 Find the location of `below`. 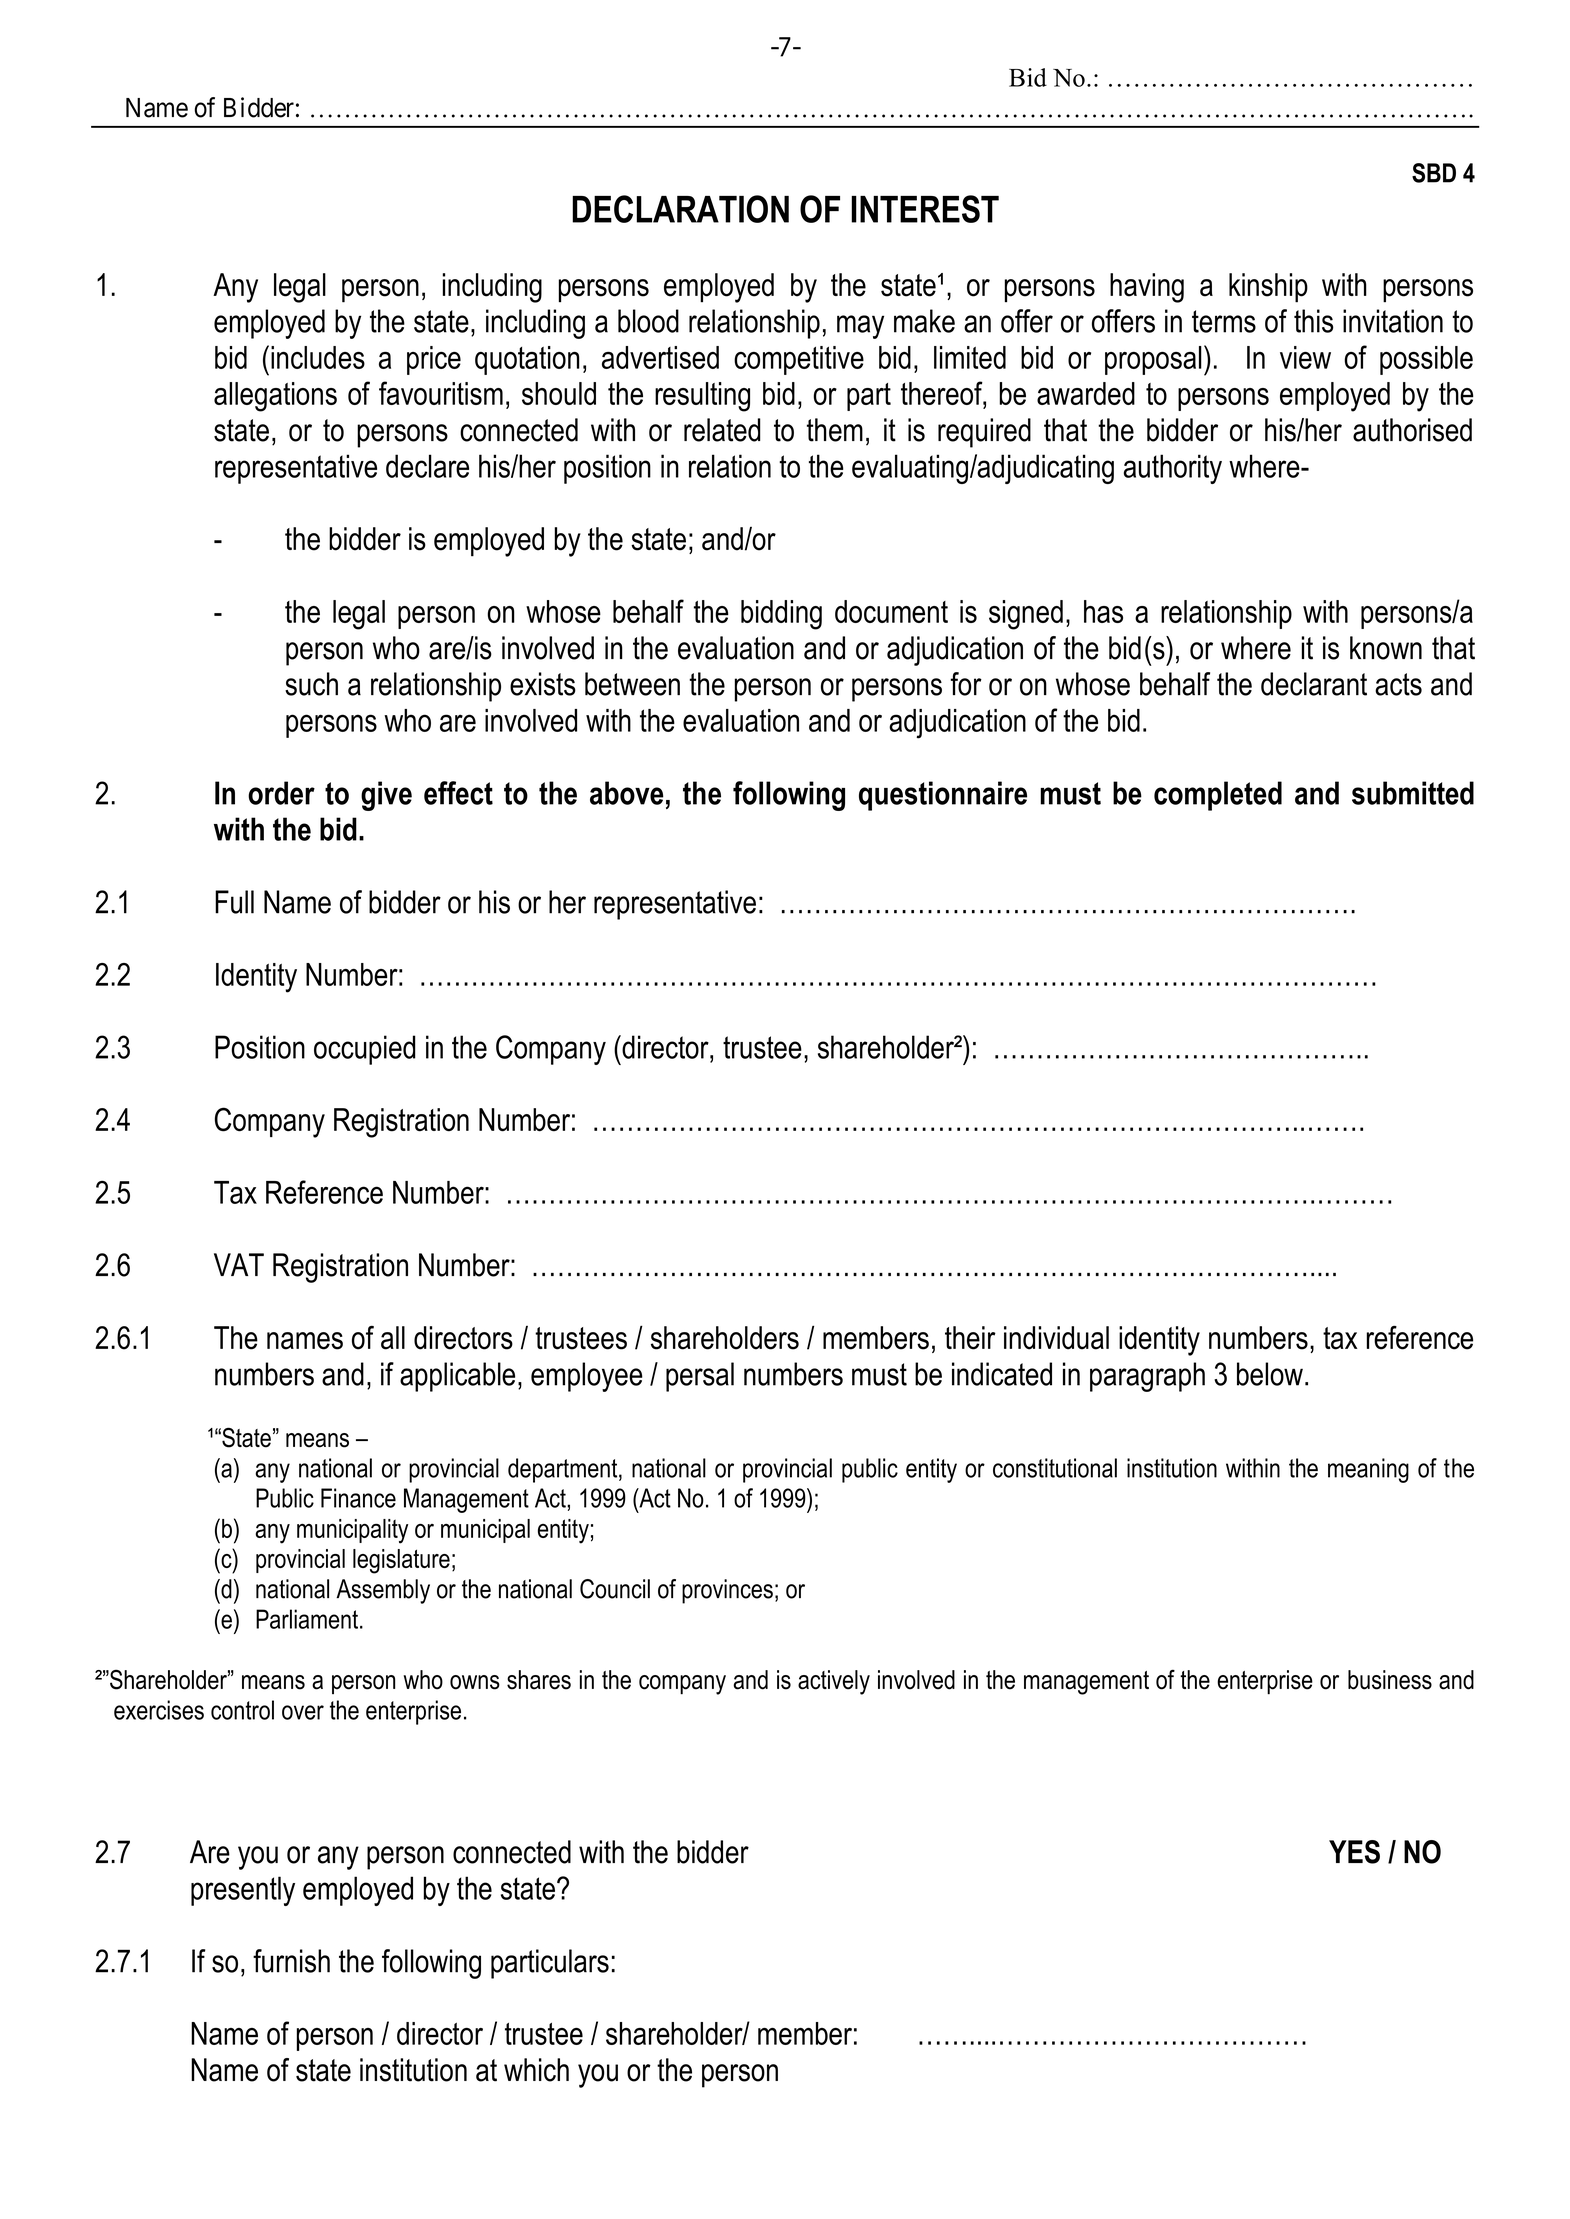

below is located at coordinates (1270, 1374).
